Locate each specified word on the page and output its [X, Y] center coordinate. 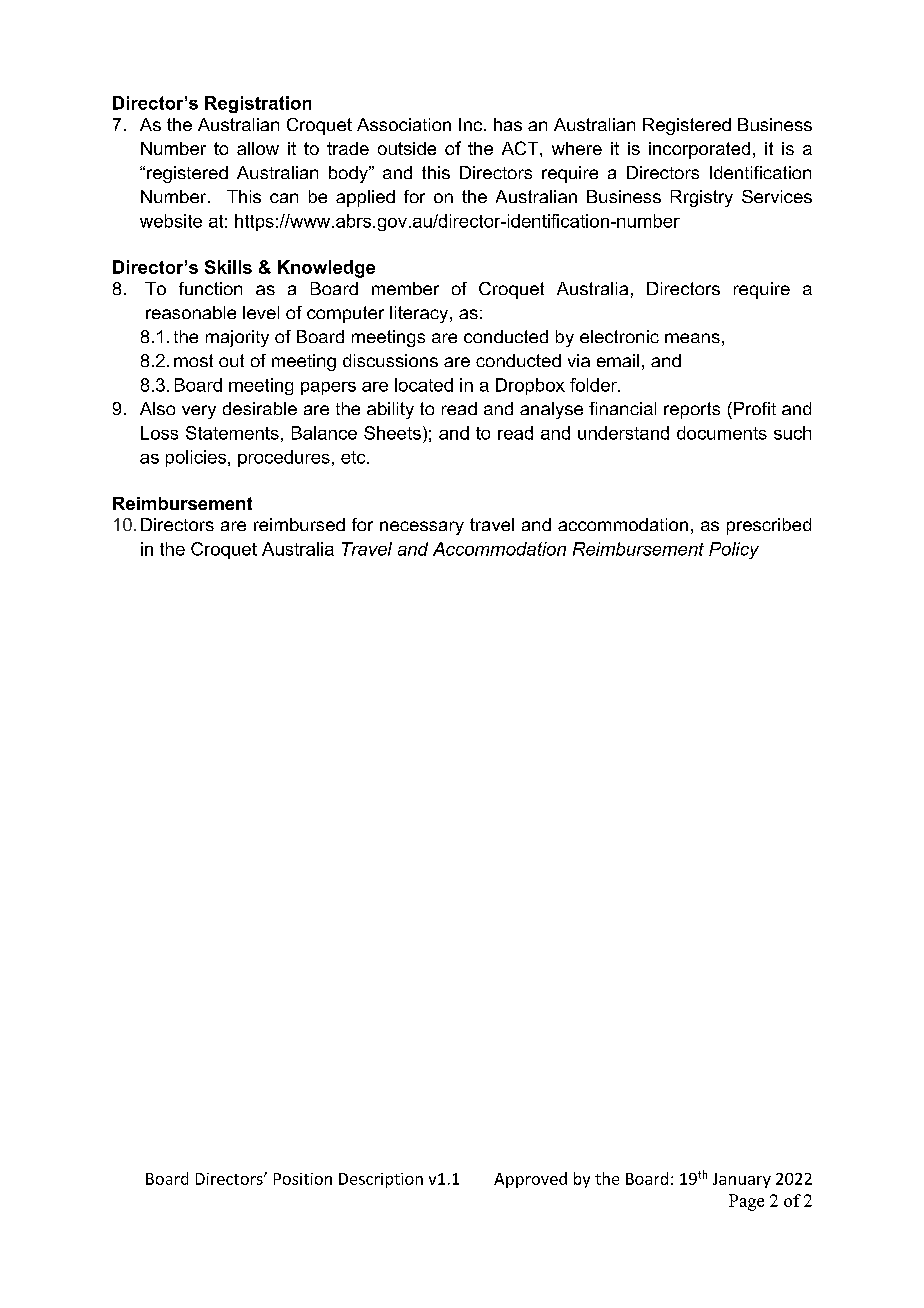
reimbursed [299, 524]
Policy [734, 550]
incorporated [699, 150]
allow [258, 148]
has [508, 124]
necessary [422, 528]
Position [303, 1179]
